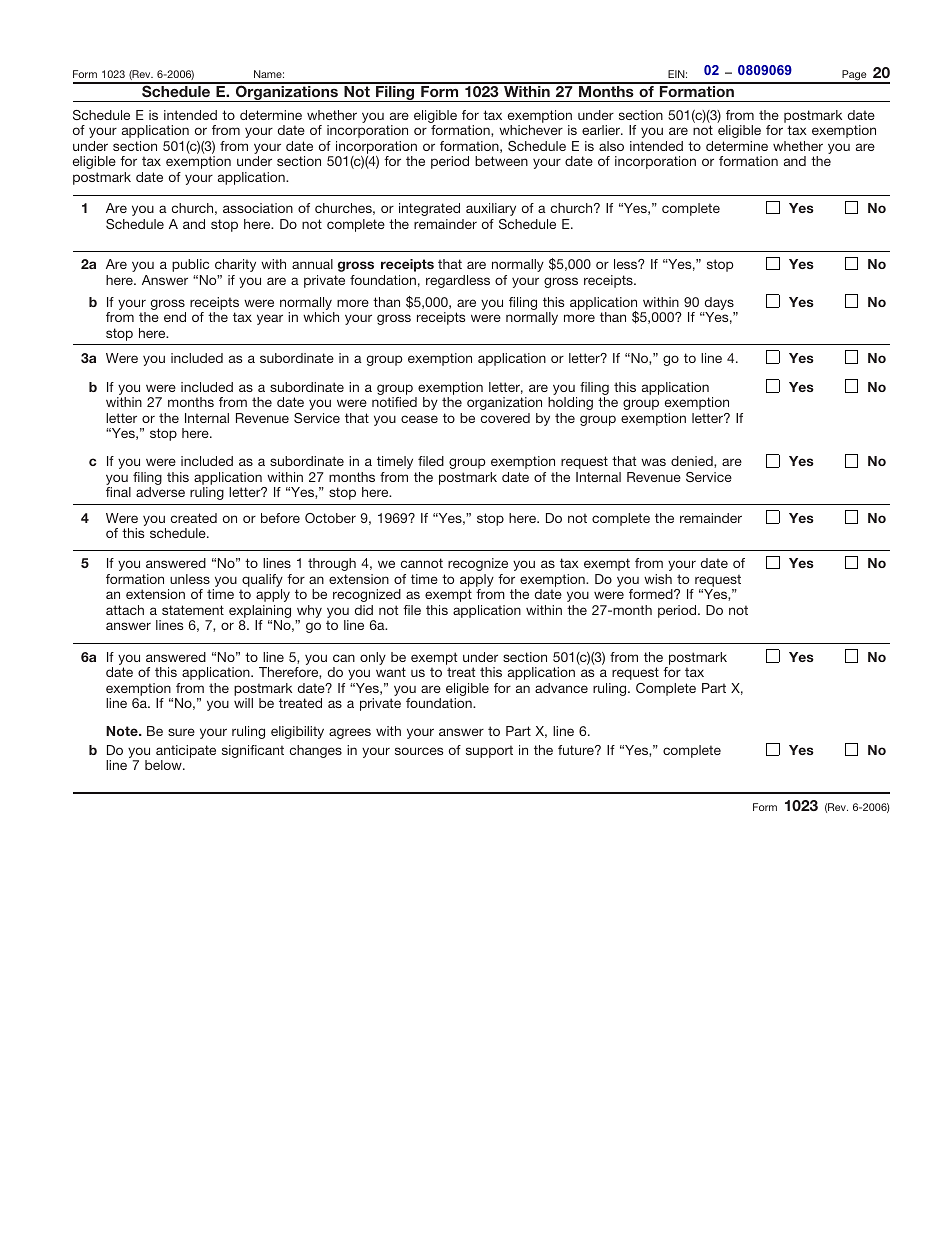 This screenshot has width=952, height=1233. What do you see at coordinates (193, 610) in the screenshot?
I see `statement` at bounding box center [193, 610].
